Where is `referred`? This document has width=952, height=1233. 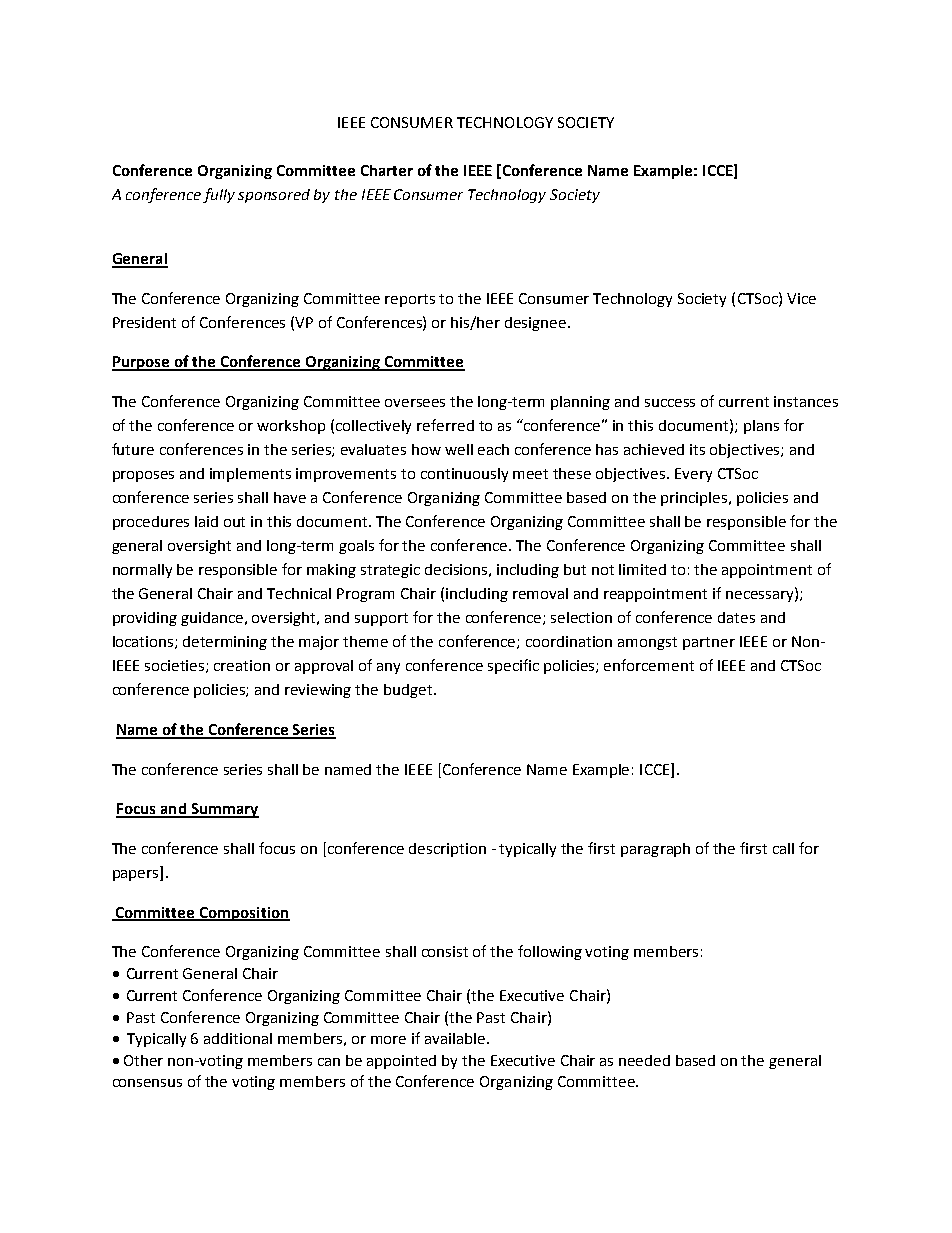 referred is located at coordinates (445, 425).
